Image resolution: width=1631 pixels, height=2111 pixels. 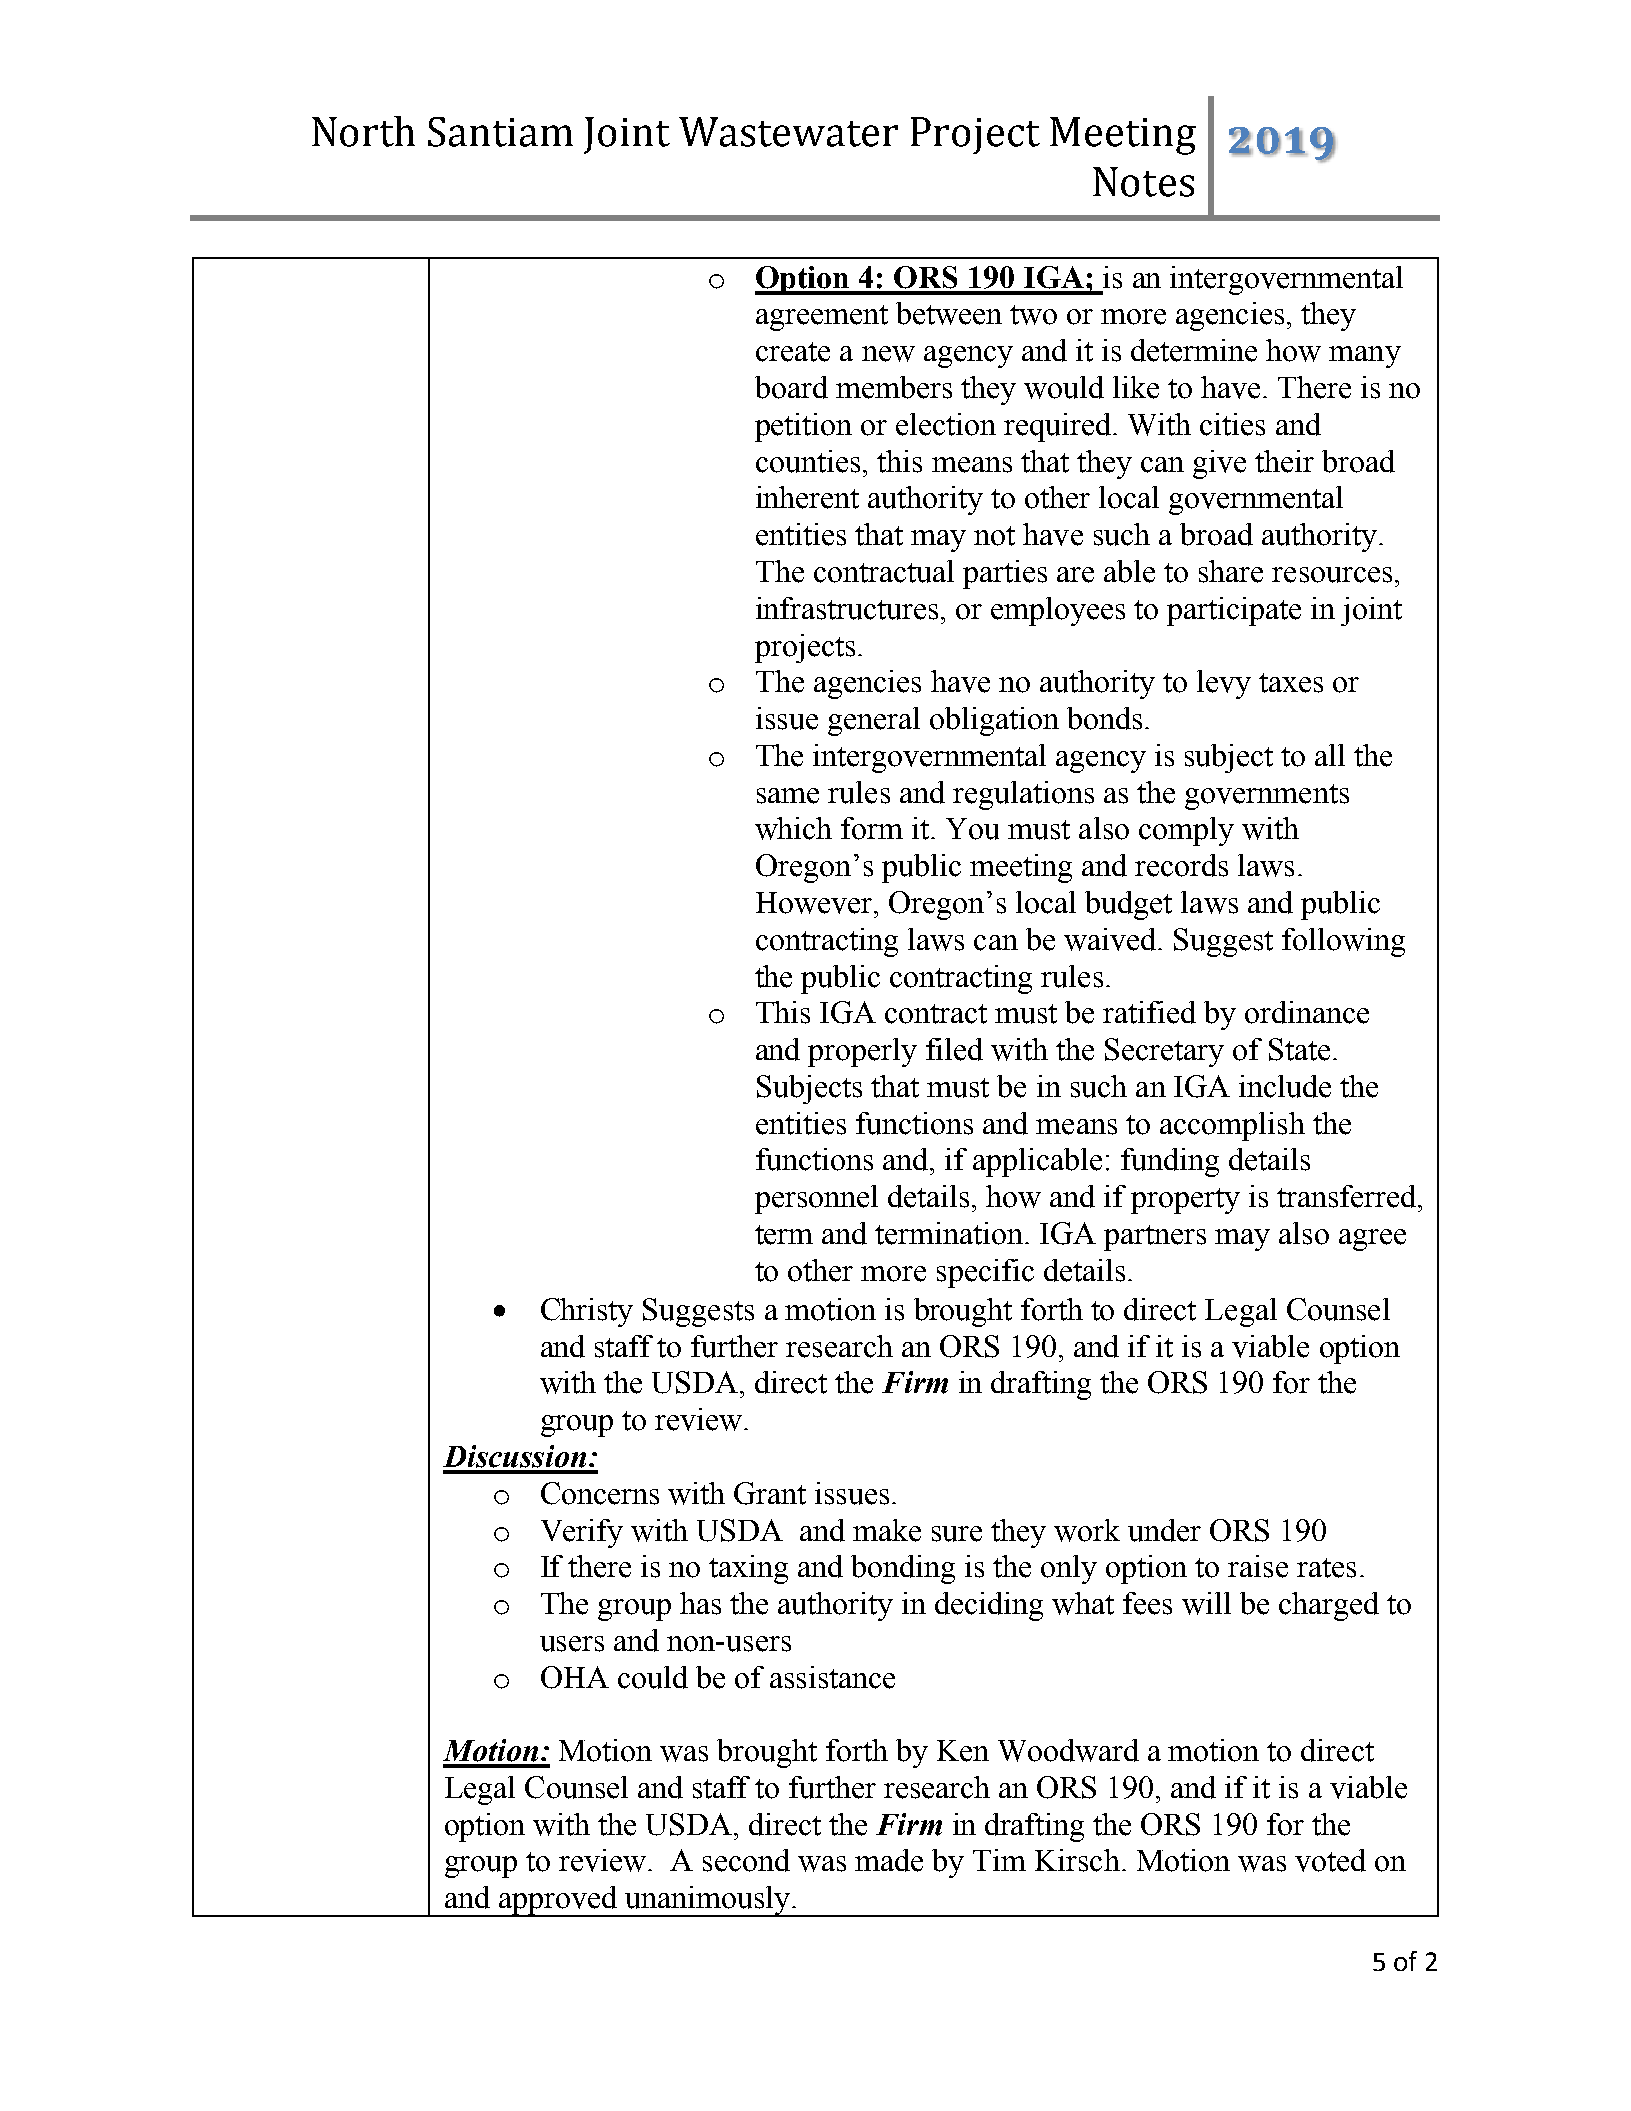 What do you see at coordinates (1155, 1238) in the screenshot?
I see `partners` at bounding box center [1155, 1238].
